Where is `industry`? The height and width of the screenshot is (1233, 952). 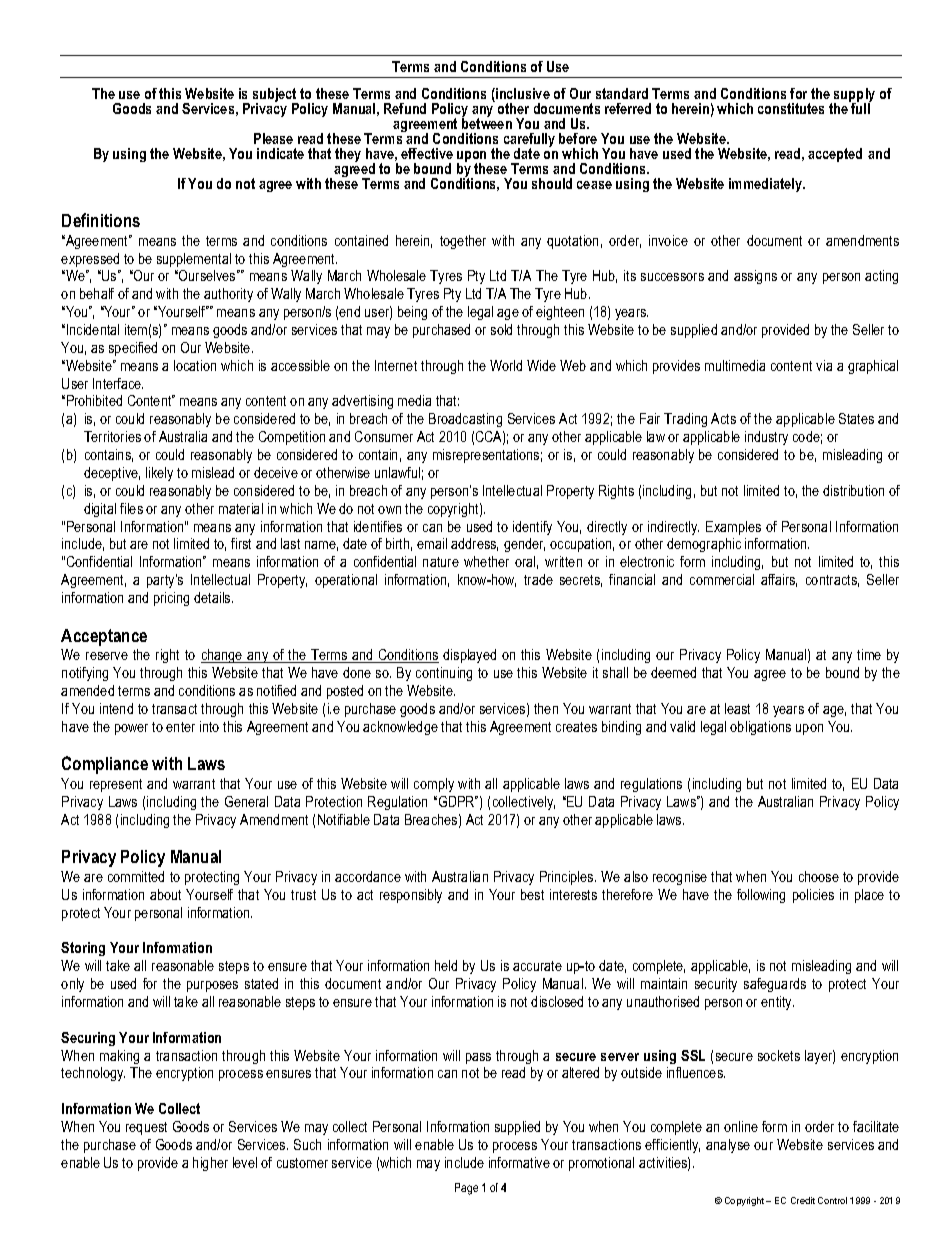 industry is located at coordinates (766, 438).
